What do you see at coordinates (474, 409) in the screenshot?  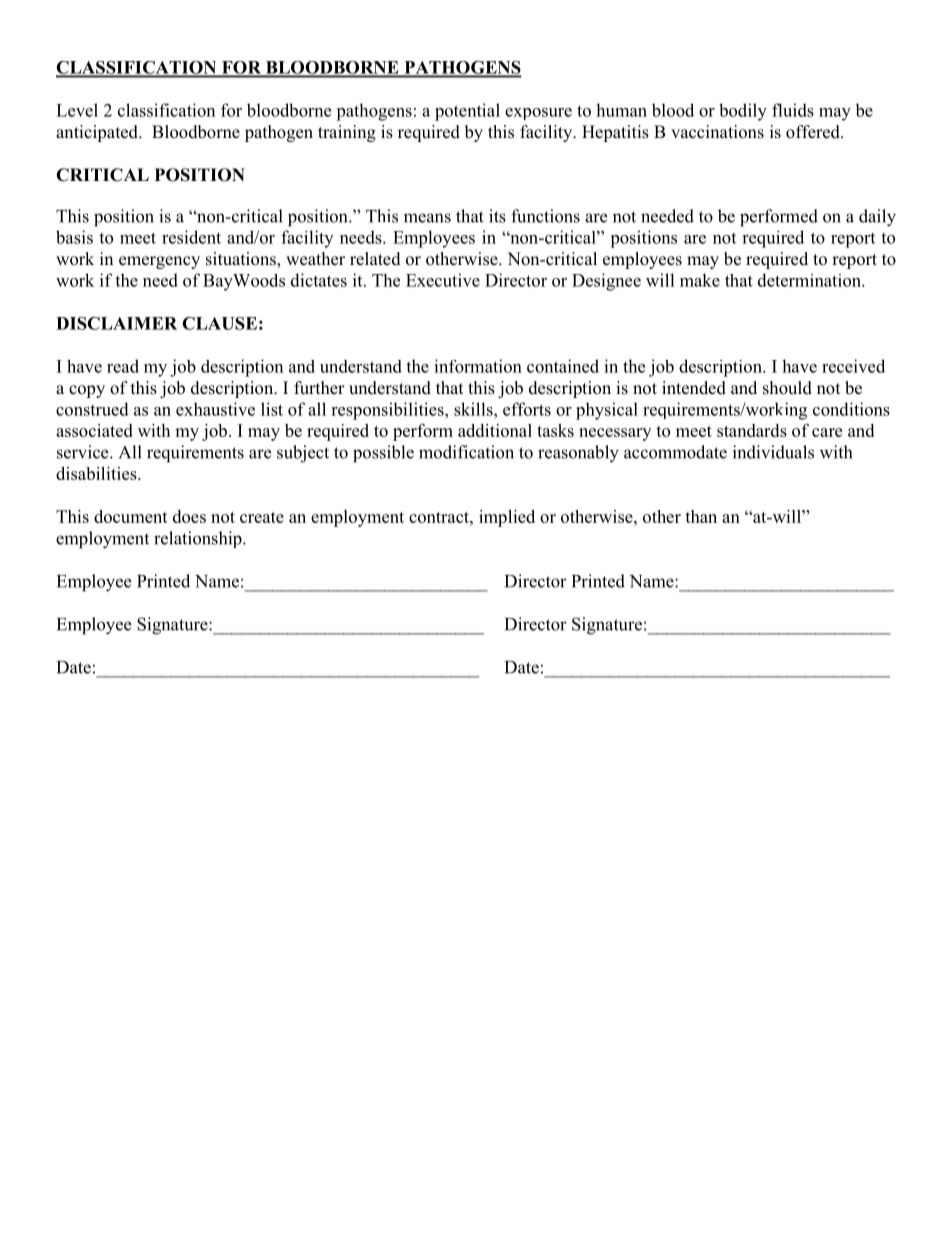 I see `skills` at bounding box center [474, 409].
